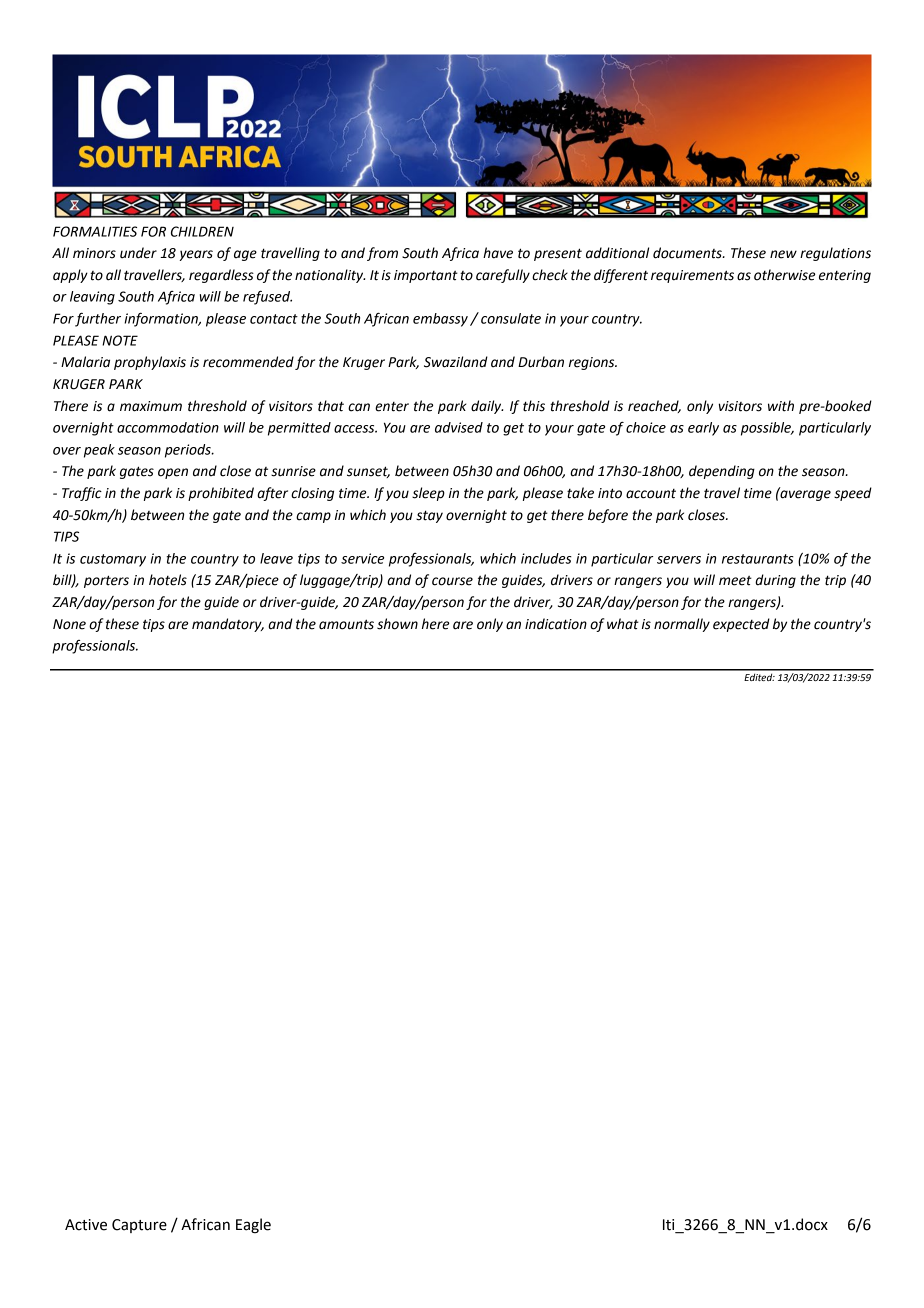  What do you see at coordinates (138, 253) in the image?
I see `under` at bounding box center [138, 253].
